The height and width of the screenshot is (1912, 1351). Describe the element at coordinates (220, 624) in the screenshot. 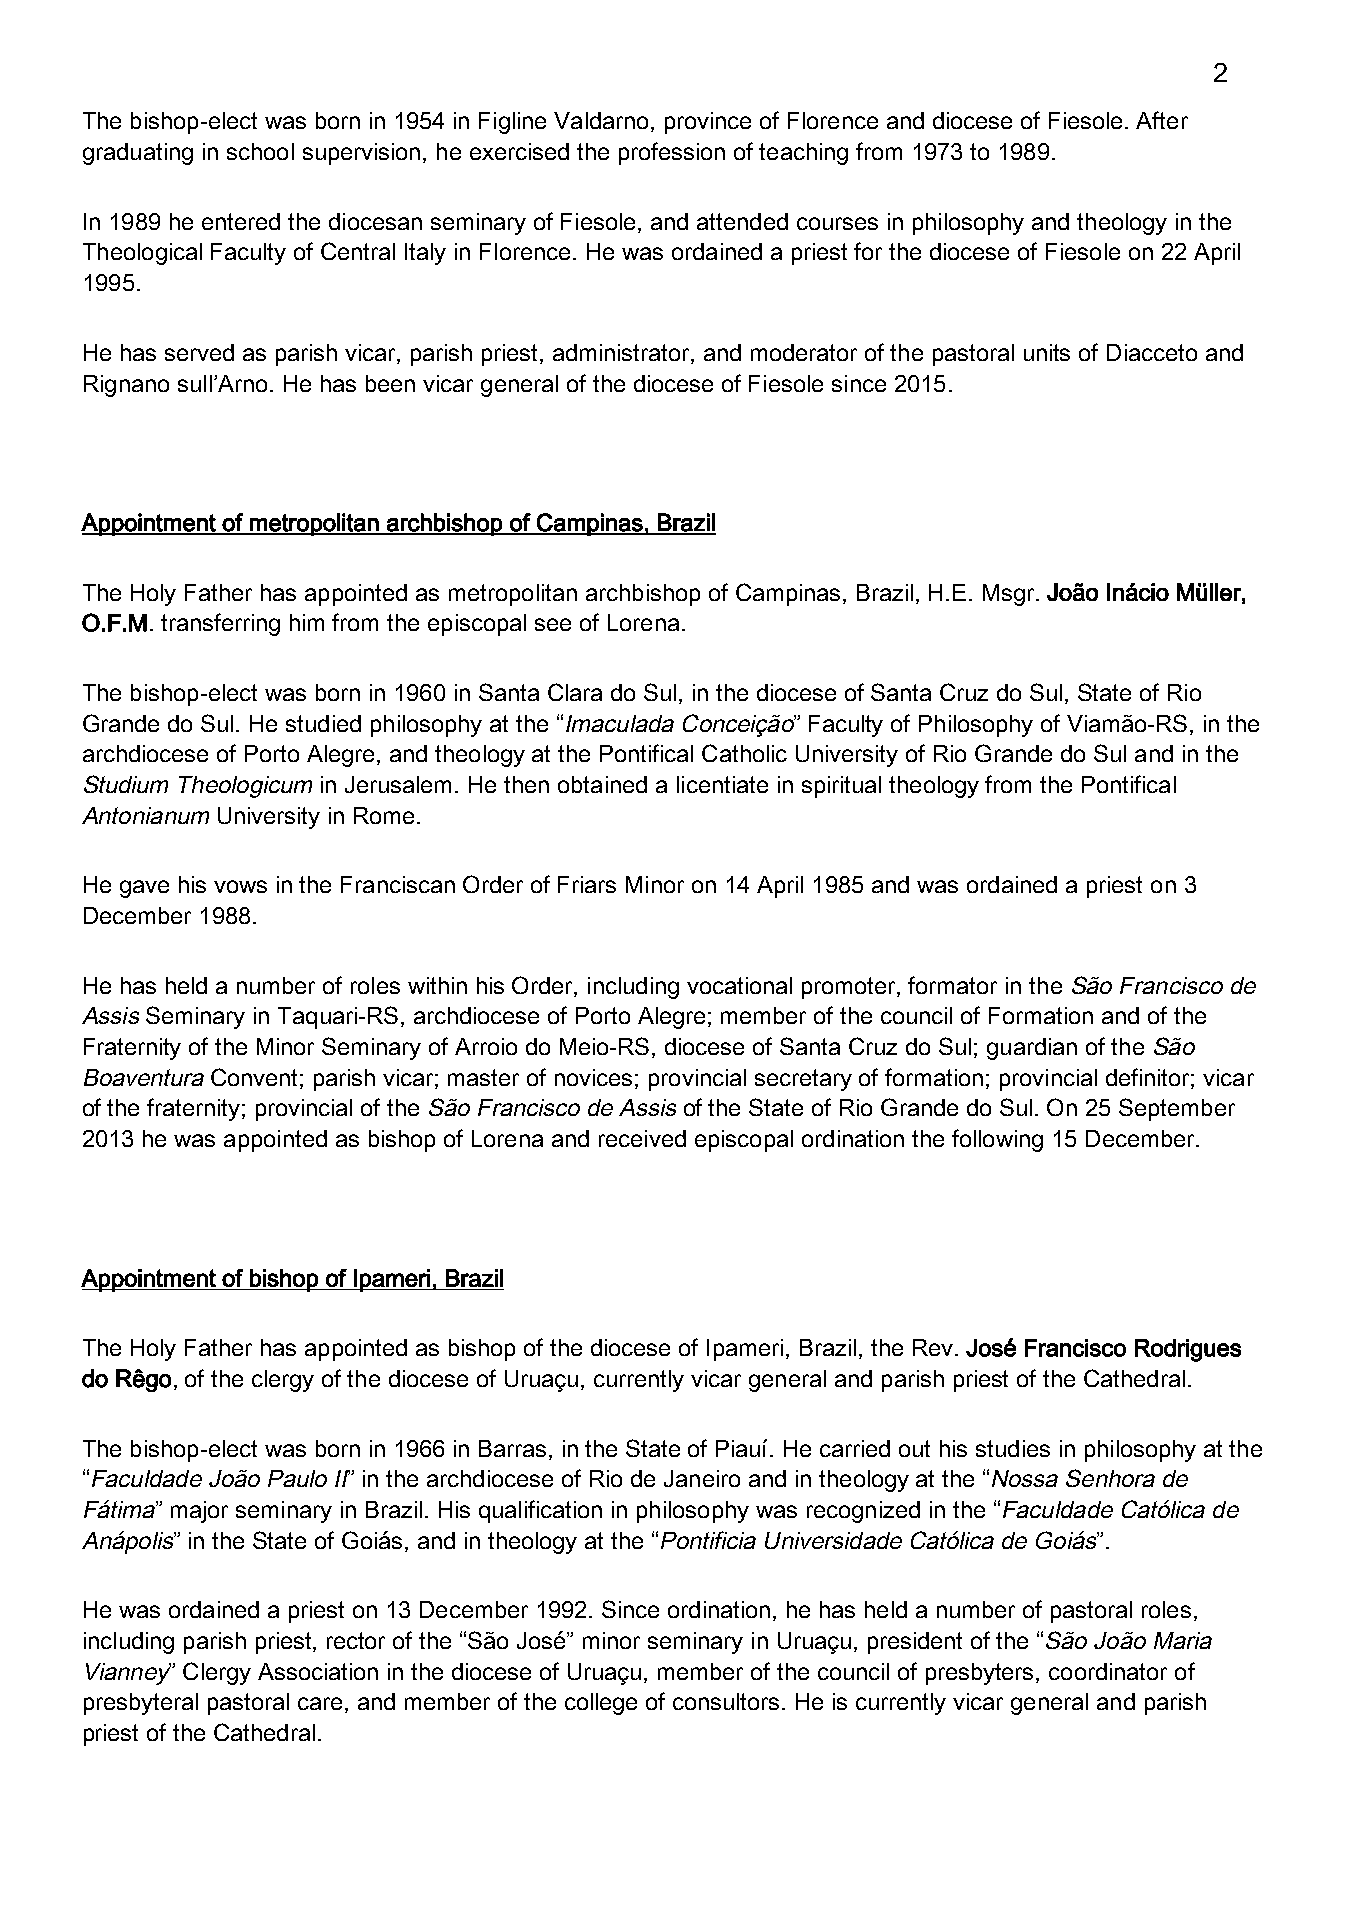

I see `transferring` at that location.
